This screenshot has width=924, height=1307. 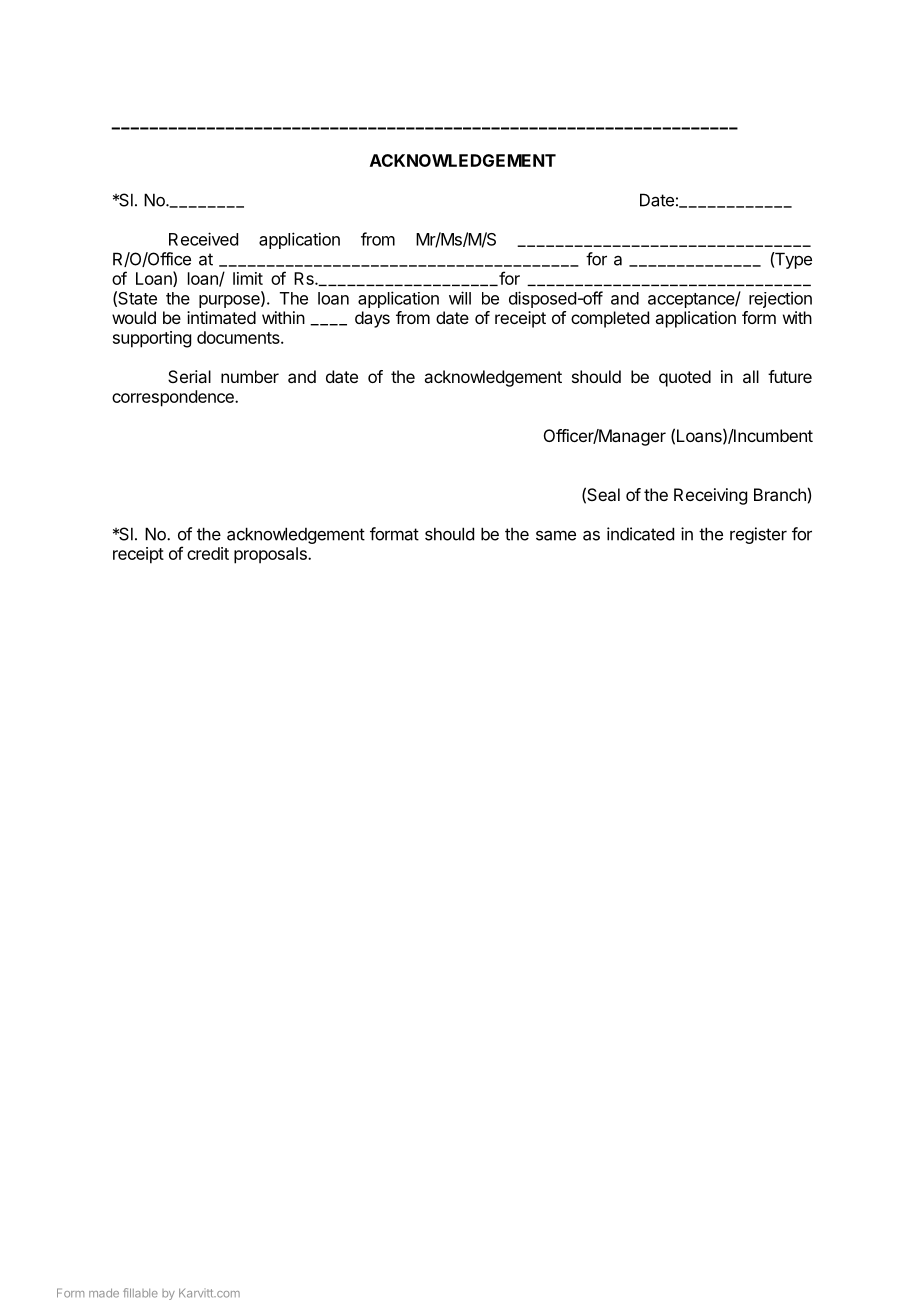 What do you see at coordinates (780, 494) in the screenshot?
I see `Branch` at bounding box center [780, 494].
